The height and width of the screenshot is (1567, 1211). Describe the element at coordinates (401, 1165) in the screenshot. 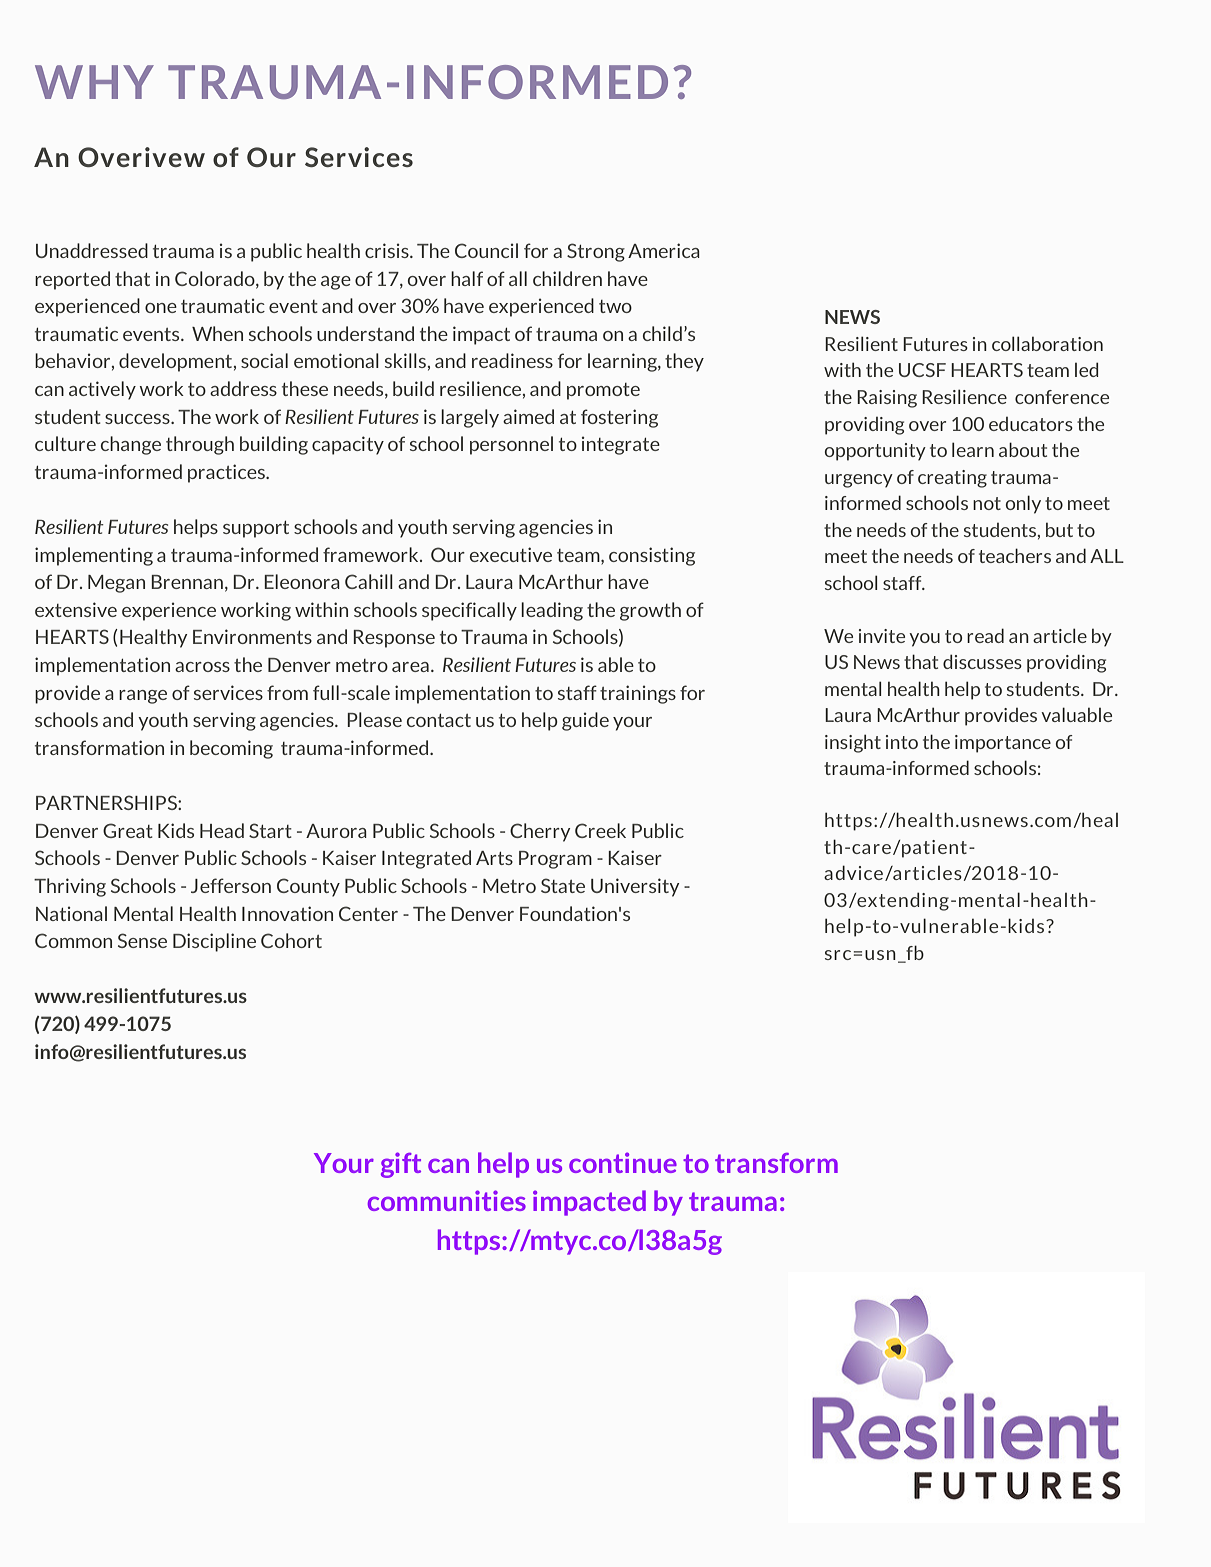

I see `gift` at that location.
